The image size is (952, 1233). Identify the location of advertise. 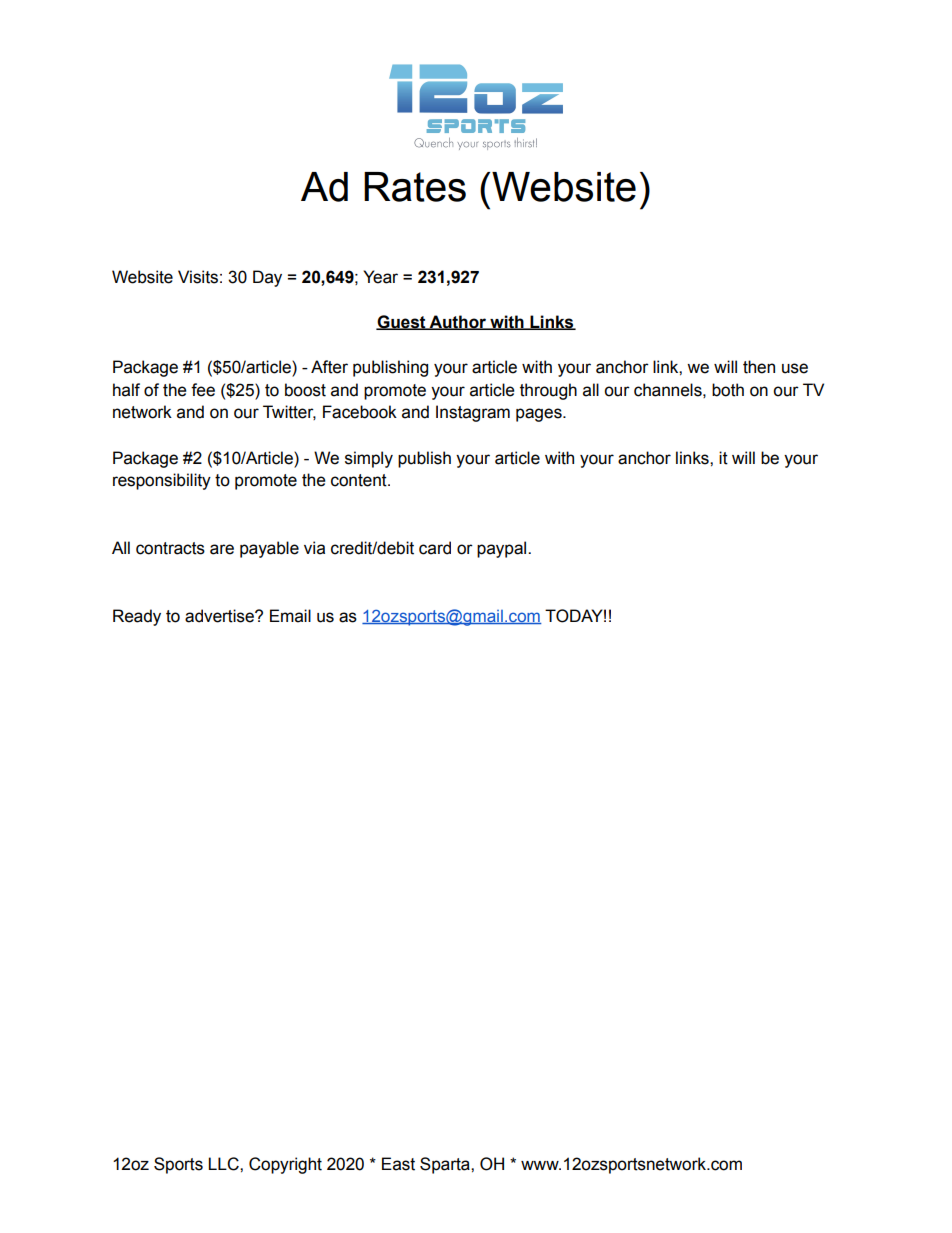
(220, 616).
